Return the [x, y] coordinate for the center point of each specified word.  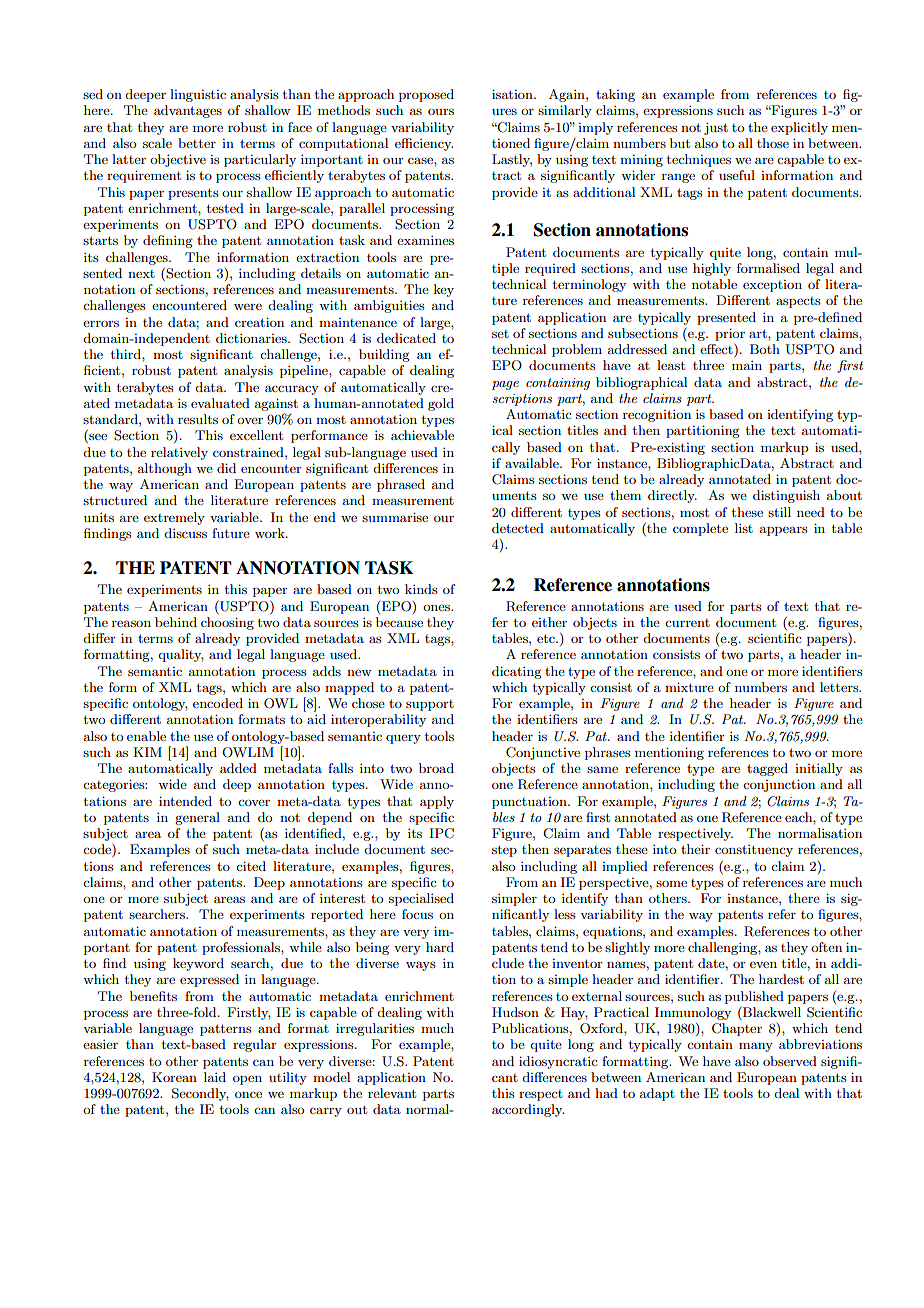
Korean [174, 1077]
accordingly [528, 1110]
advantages [188, 111]
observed [790, 1061]
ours [441, 111]
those [773, 143]
